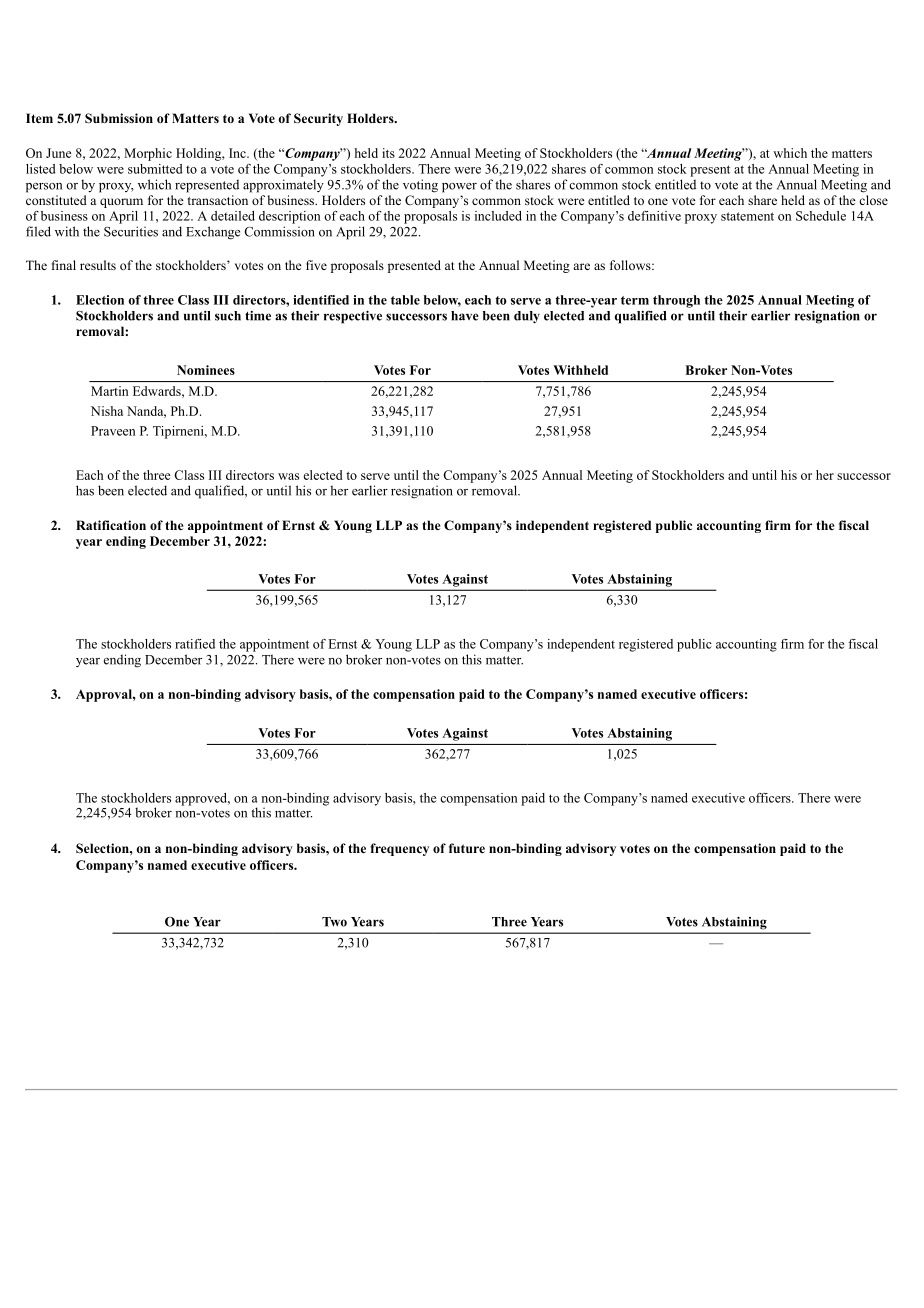 Image resolution: width=924 pixels, height=1308 pixels. What do you see at coordinates (148, 154) in the screenshot?
I see `Morphic` at bounding box center [148, 154].
